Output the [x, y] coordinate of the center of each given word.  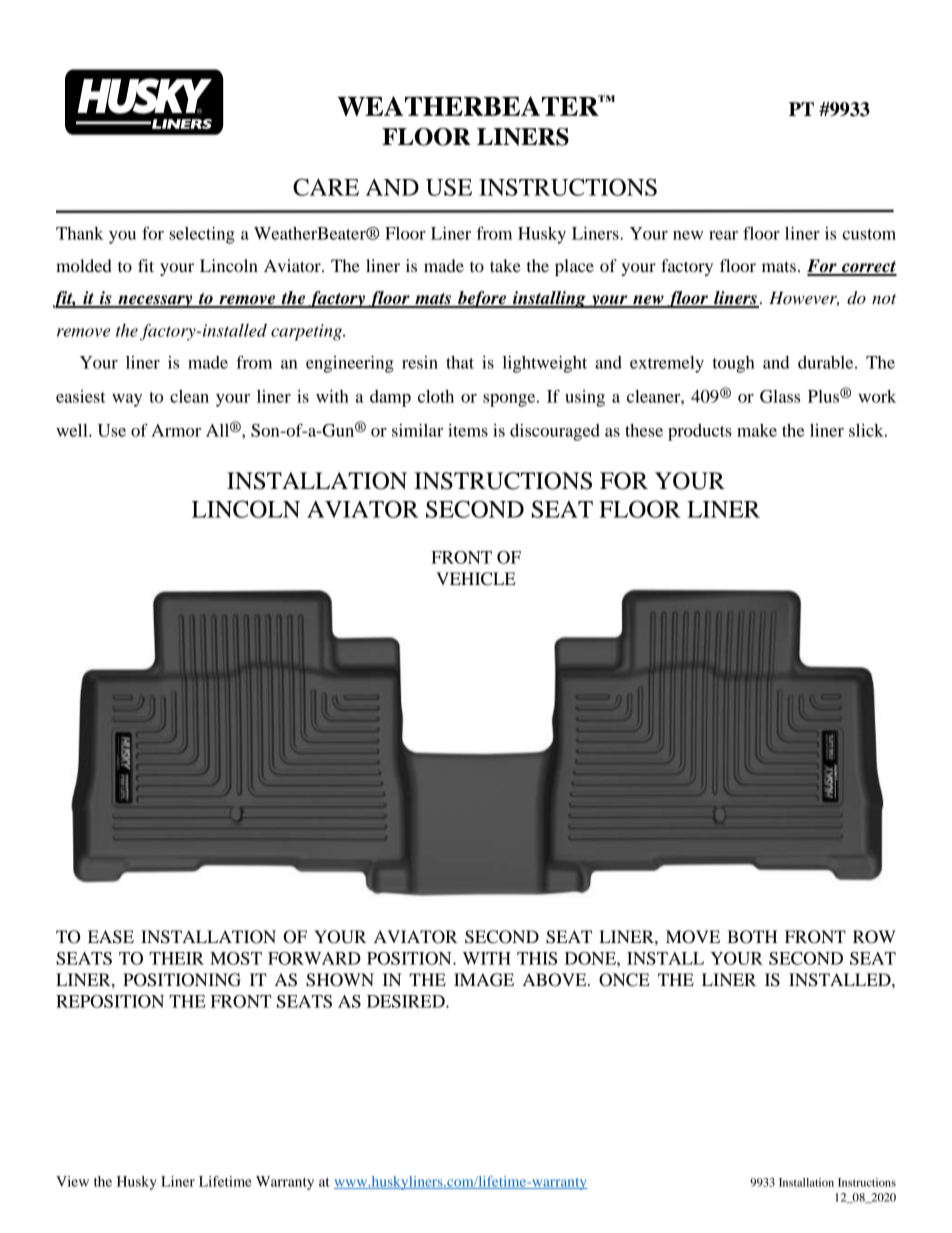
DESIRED [407, 1001]
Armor [176, 430]
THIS [537, 958]
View [72, 1181]
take [505, 265]
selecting [202, 235]
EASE [111, 937]
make [757, 430]
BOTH [752, 937]
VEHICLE [476, 579]
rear [723, 235]
